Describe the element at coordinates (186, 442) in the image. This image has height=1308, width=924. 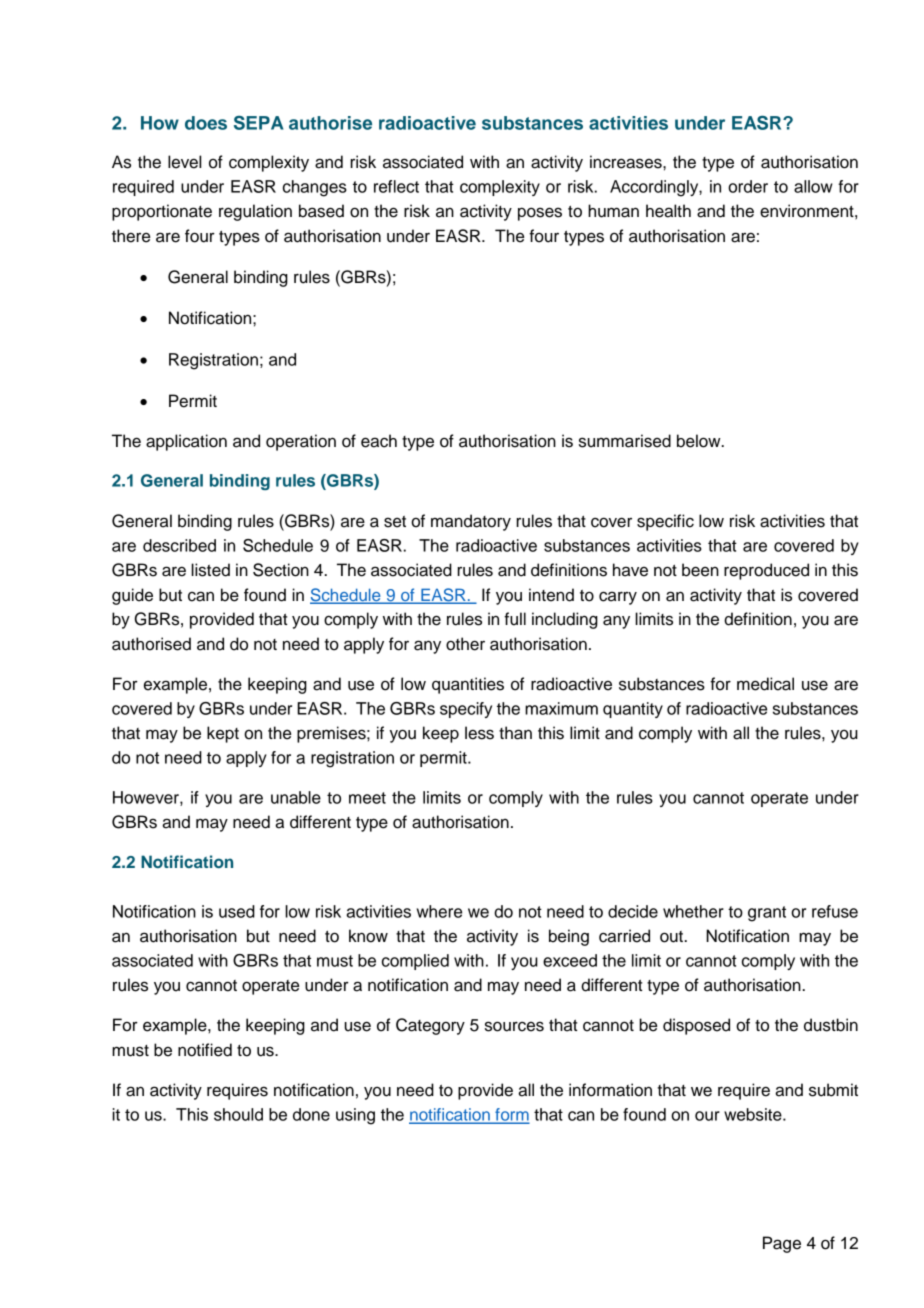
I see `application` at that location.
